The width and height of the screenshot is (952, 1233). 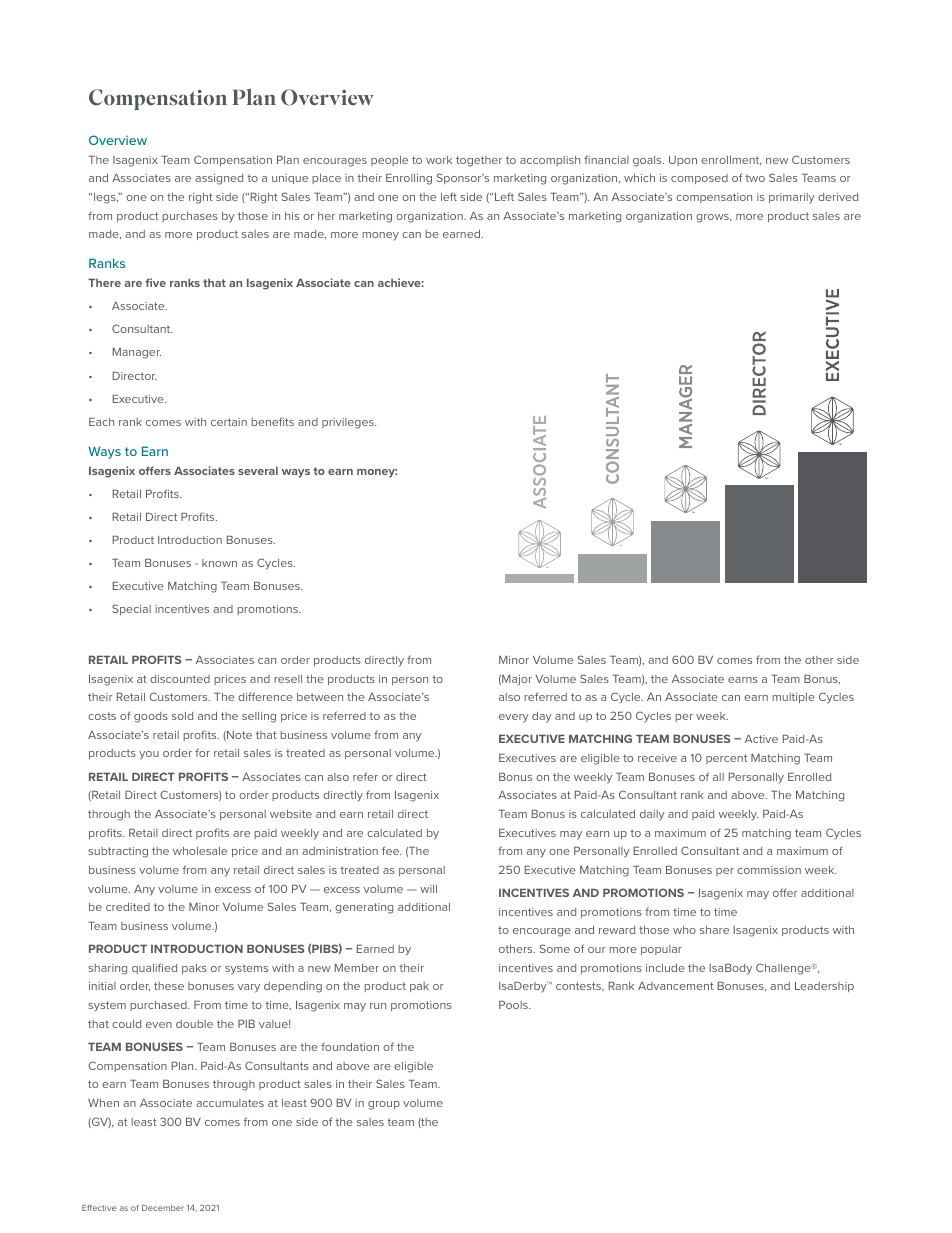 What do you see at coordinates (384, 1105) in the screenshot?
I see `group` at bounding box center [384, 1105].
